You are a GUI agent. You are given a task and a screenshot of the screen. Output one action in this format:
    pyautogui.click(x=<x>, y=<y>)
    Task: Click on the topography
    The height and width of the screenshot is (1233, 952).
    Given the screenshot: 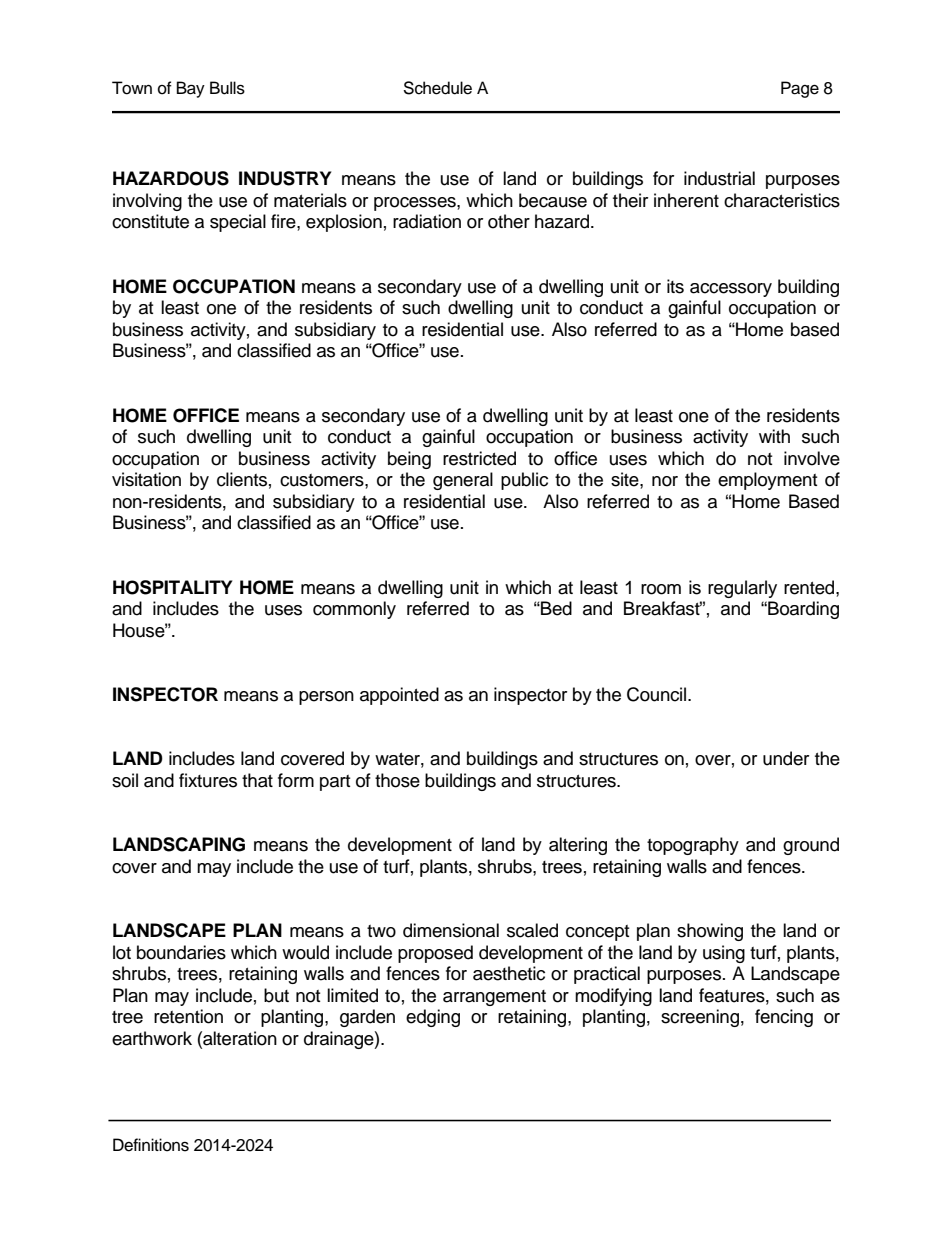 What is the action you would take?
    pyautogui.click(x=693, y=846)
